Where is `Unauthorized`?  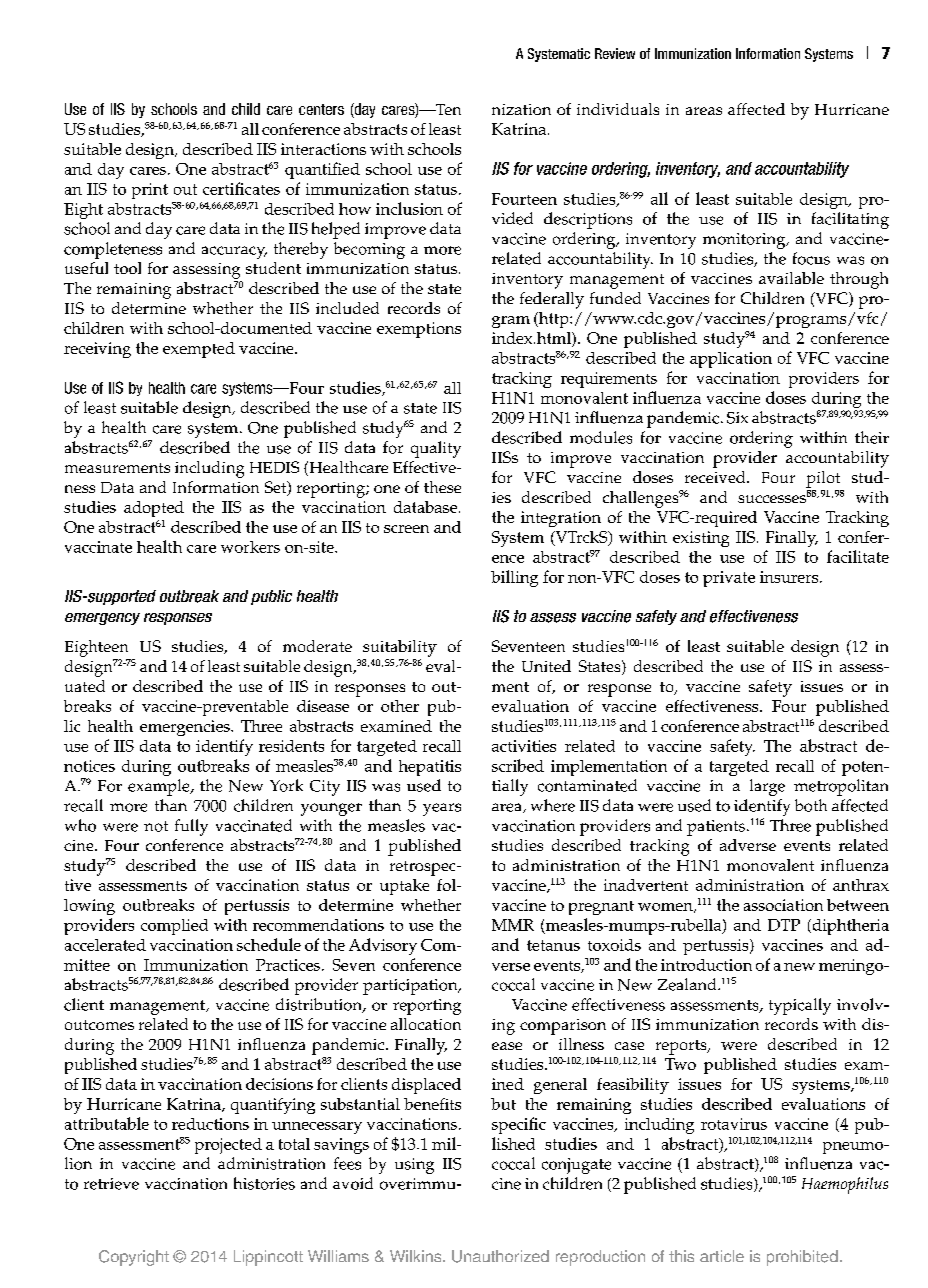
Unauthorized is located at coordinates (500, 1256).
